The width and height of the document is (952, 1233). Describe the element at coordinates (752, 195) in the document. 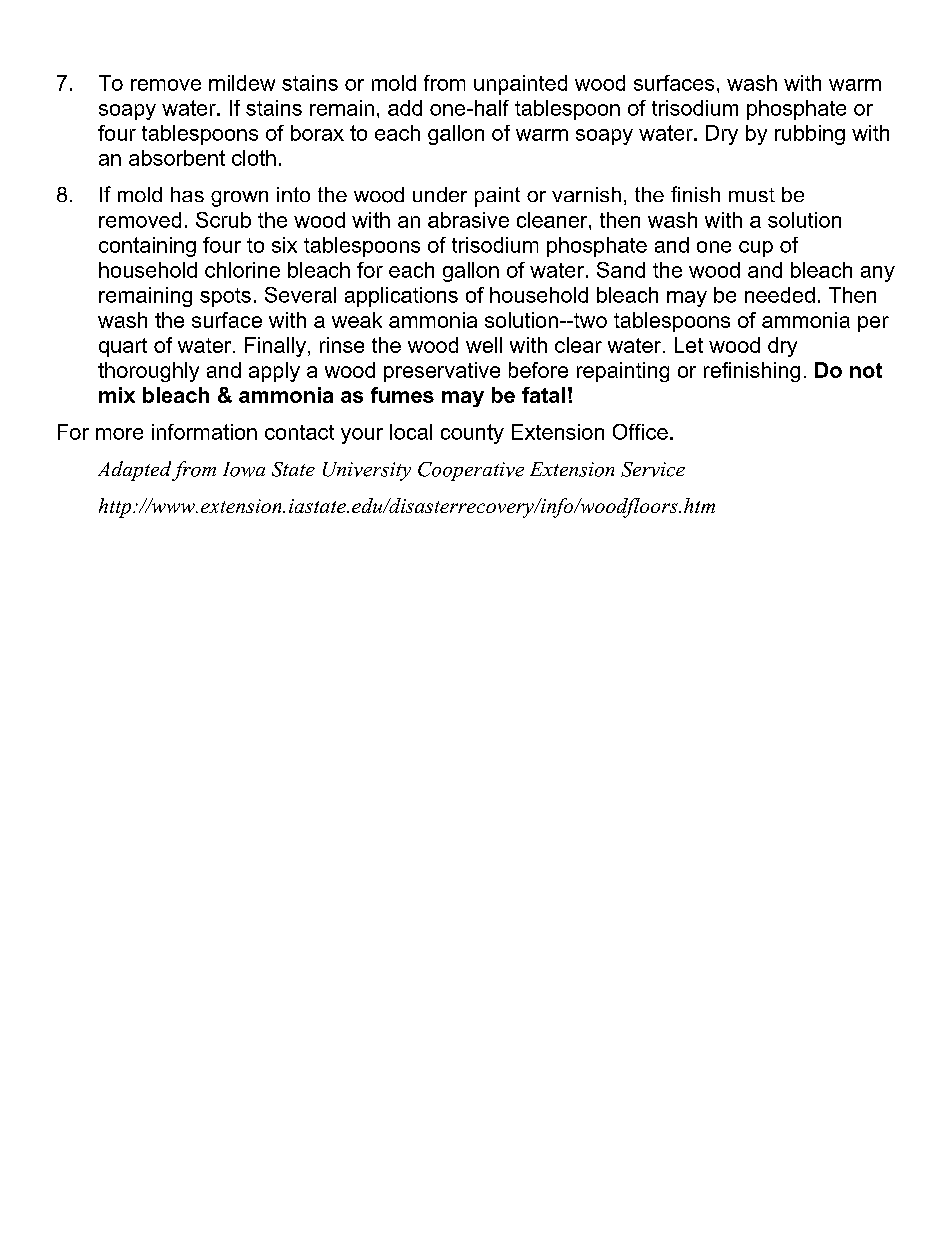

I see `must` at that location.
